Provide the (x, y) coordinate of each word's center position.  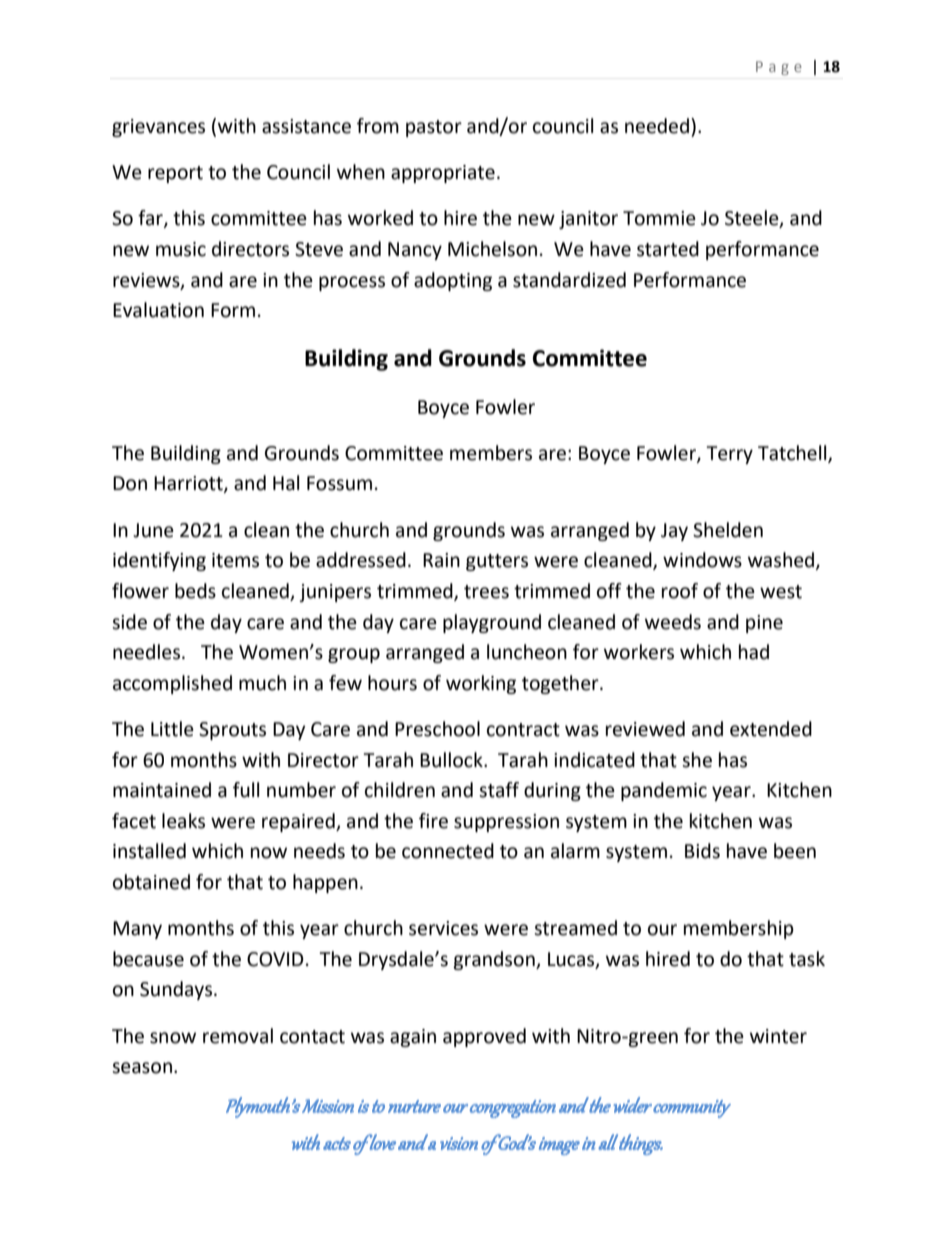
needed (657, 126)
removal (238, 1036)
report (175, 174)
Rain (441, 560)
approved (484, 1037)
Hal (286, 483)
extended (771, 729)
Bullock (452, 760)
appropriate (443, 174)
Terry (729, 455)
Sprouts (232, 731)
